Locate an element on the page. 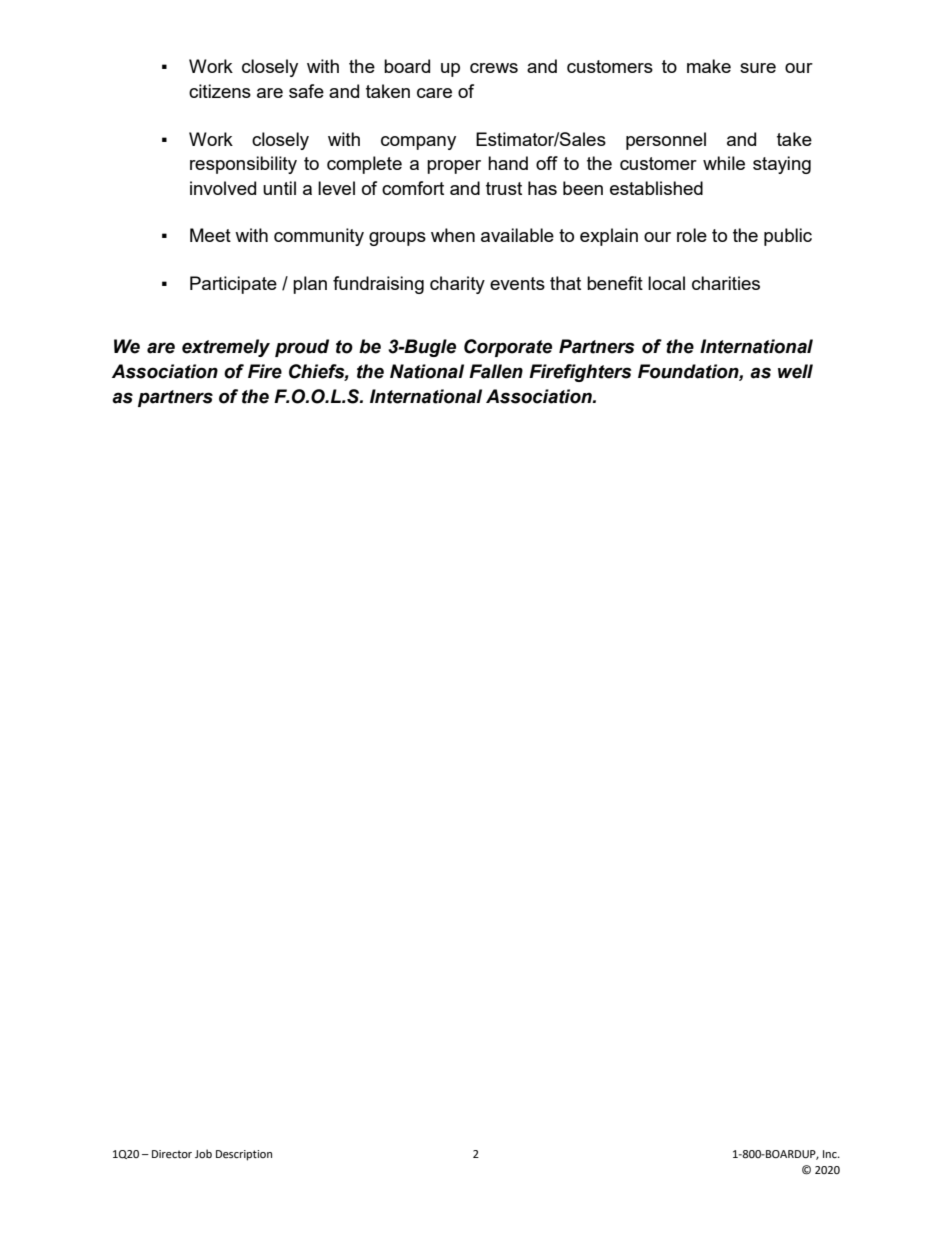  well is located at coordinates (795, 371).
